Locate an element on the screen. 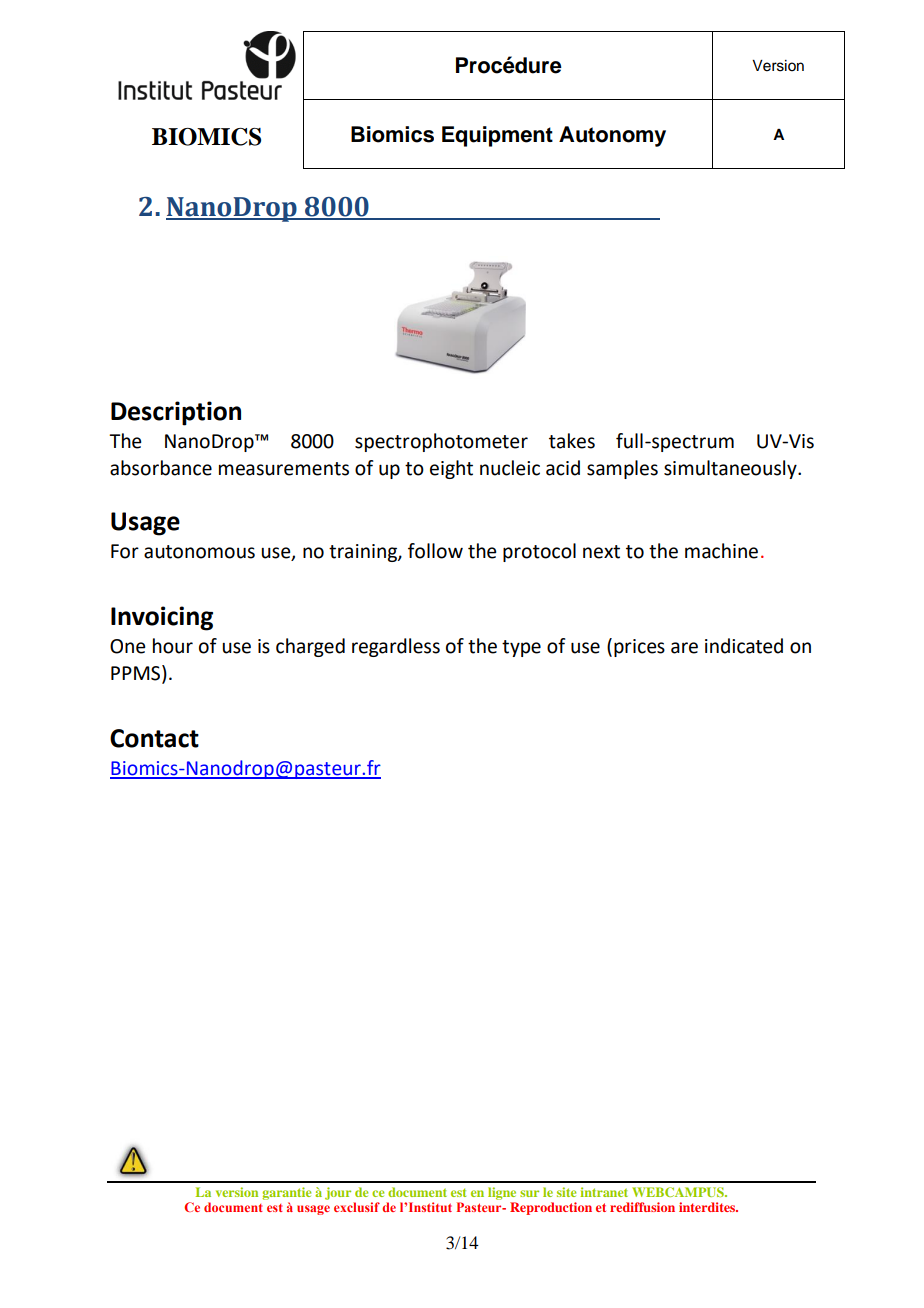 This screenshot has width=924, height=1308. Contact is located at coordinates (154, 738).
